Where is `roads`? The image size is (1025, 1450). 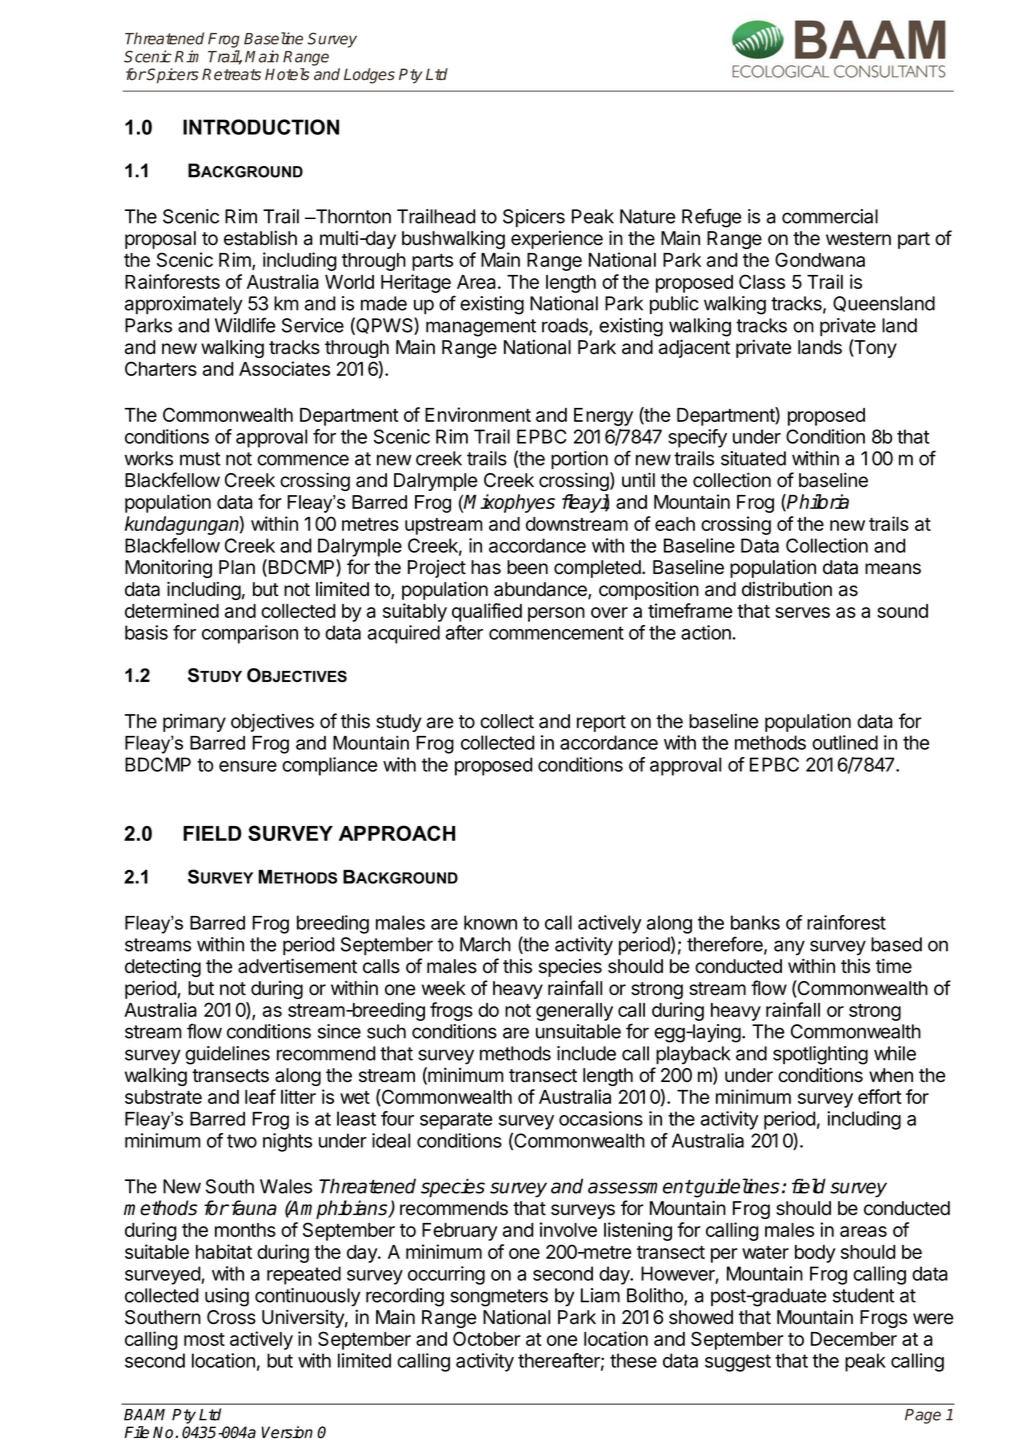 roads is located at coordinates (566, 326).
